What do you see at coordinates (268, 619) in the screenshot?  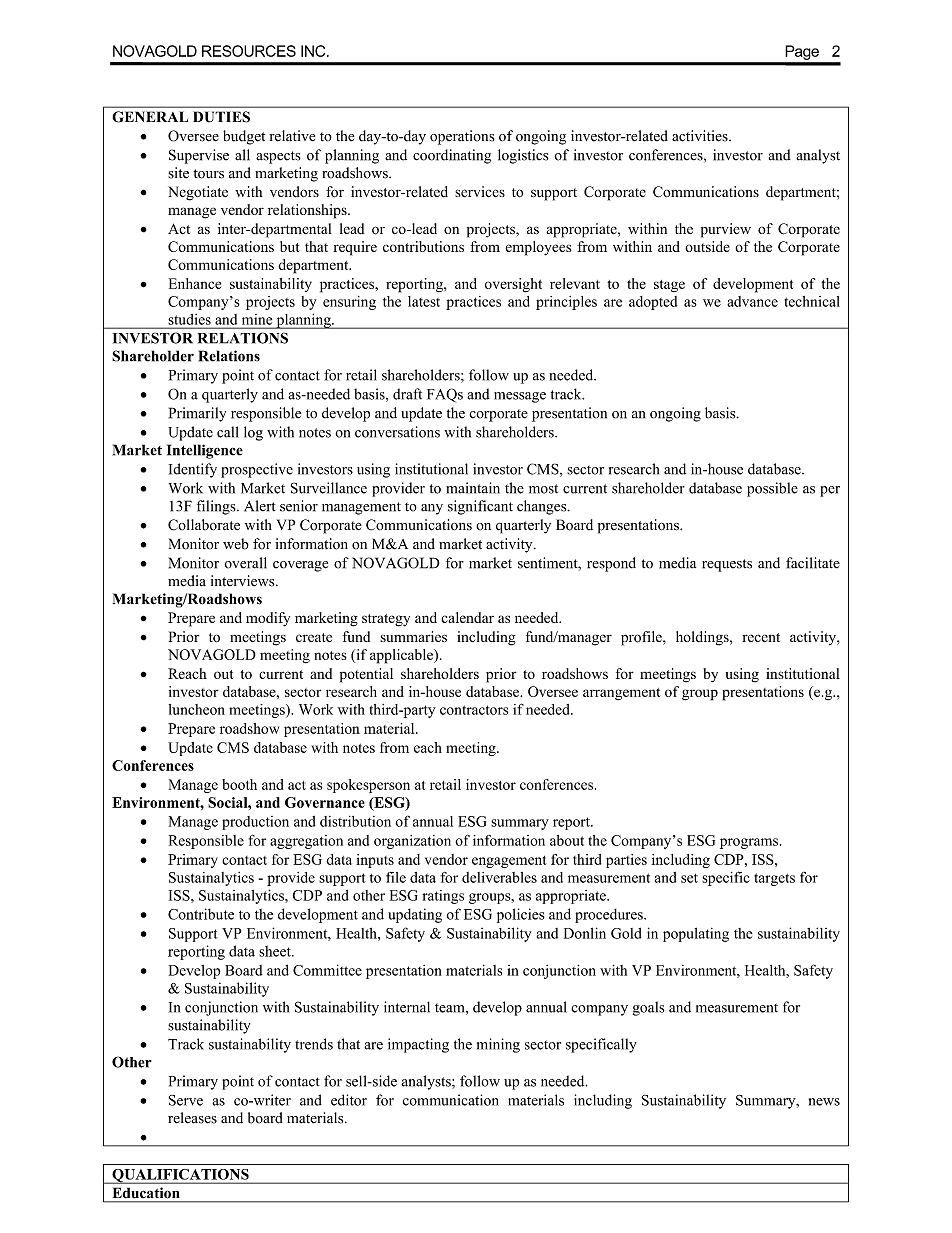 I see `modify` at bounding box center [268, 619].
